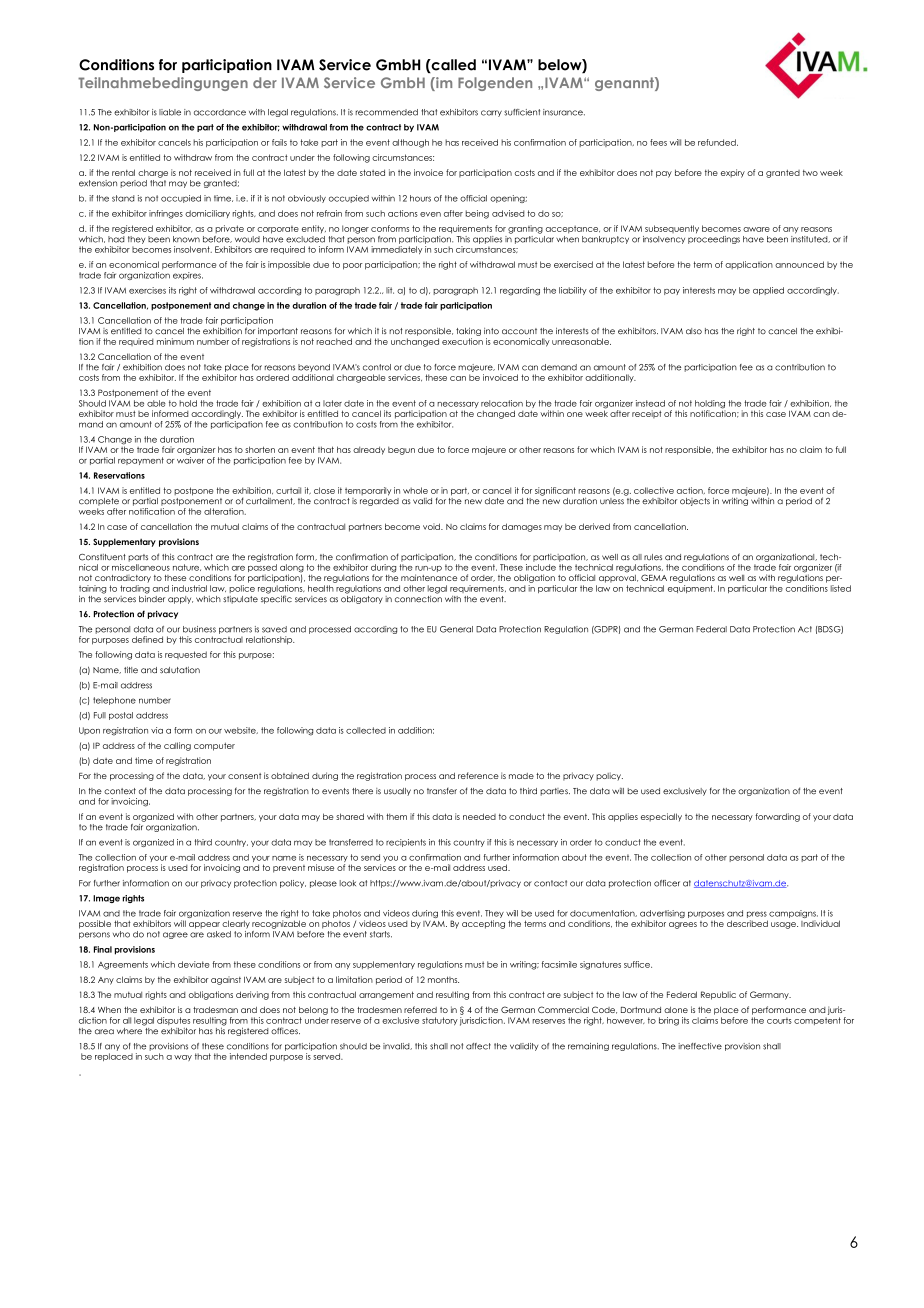 This document has width=924, height=1308. I want to click on accordance, so click(220, 112).
